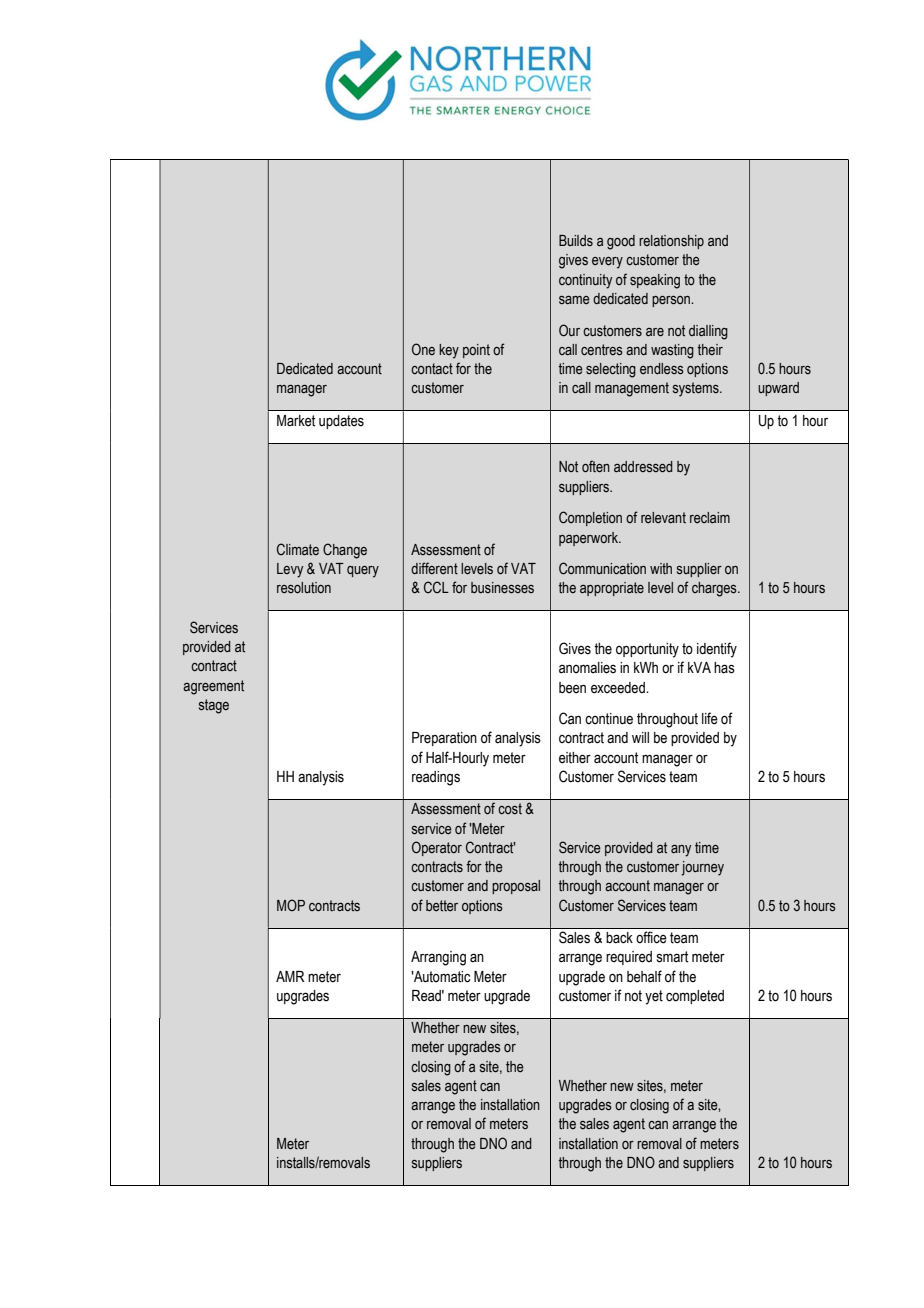  Describe the element at coordinates (576, 240) in the document. I see `Builds` at that location.
